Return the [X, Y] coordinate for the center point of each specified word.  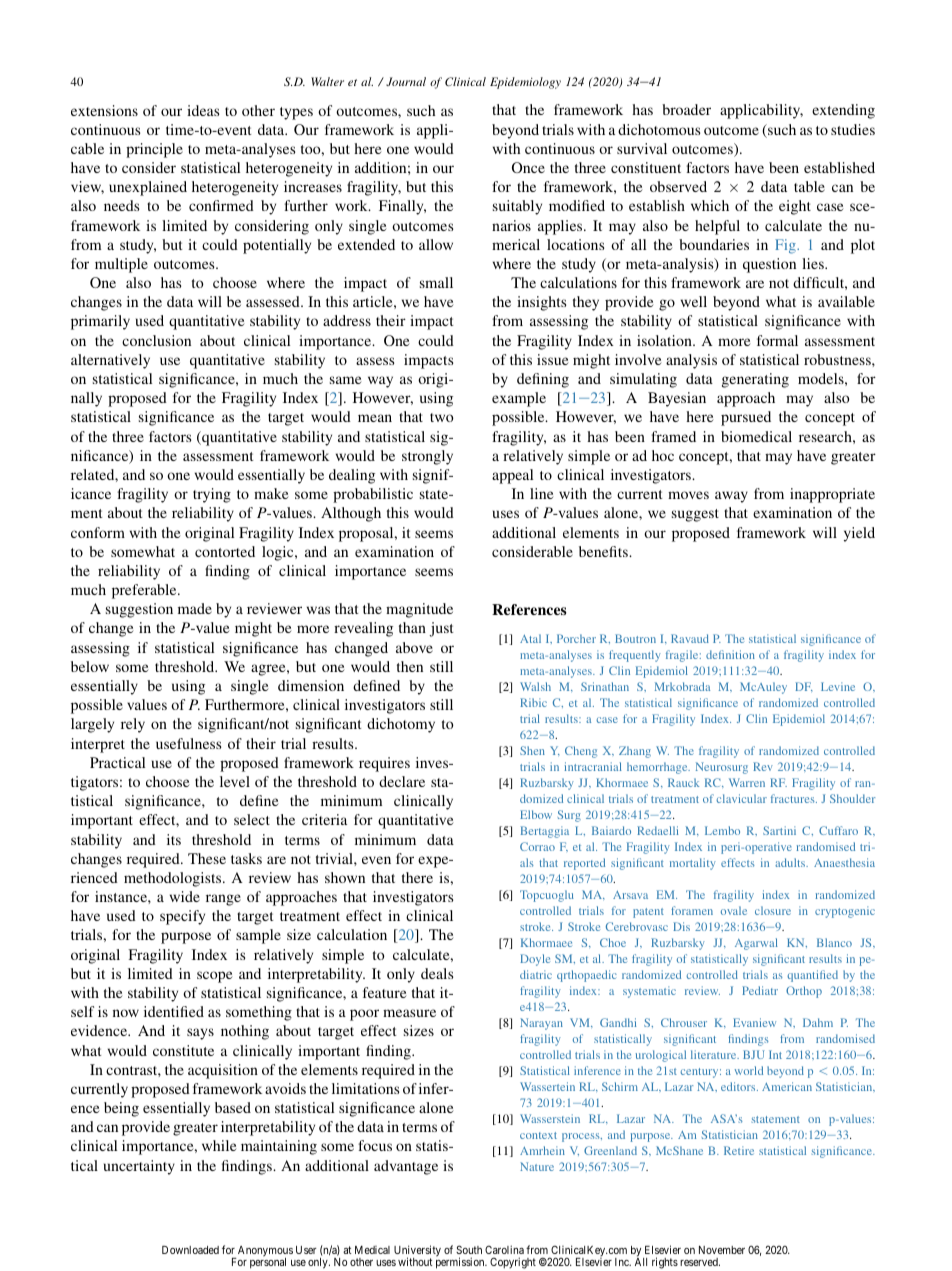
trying [212, 495]
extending [843, 111]
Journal [406, 81]
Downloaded [190, 1250]
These [207, 858]
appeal [512, 476]
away [731, 497]
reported [584, 864]
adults [791, 862]
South [469, 1251]
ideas [203, 110]
